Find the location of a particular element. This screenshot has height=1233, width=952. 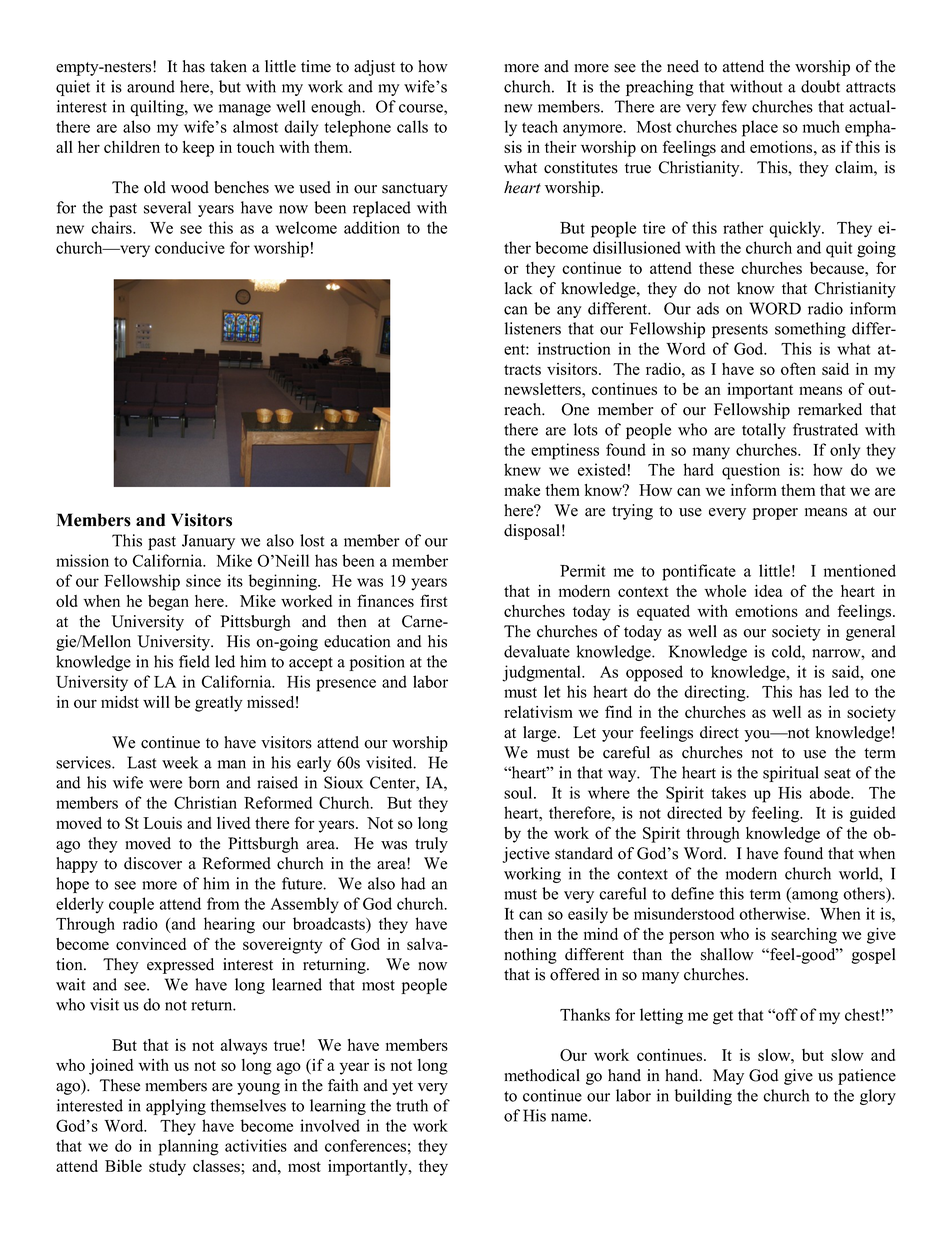

doubt is located at coordinates (820, 86).
